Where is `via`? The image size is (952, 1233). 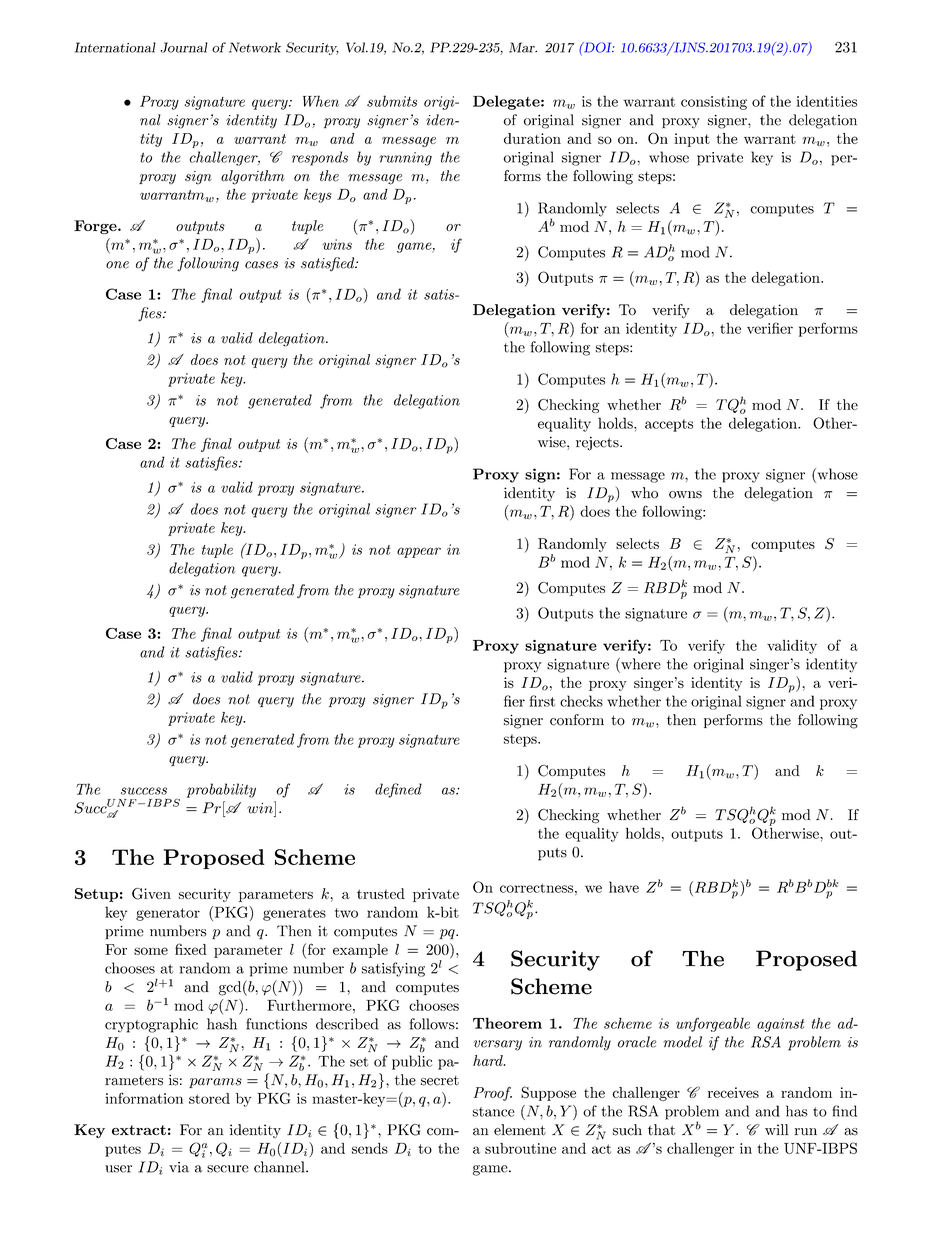 via is located at coordinates (179, 1167).
